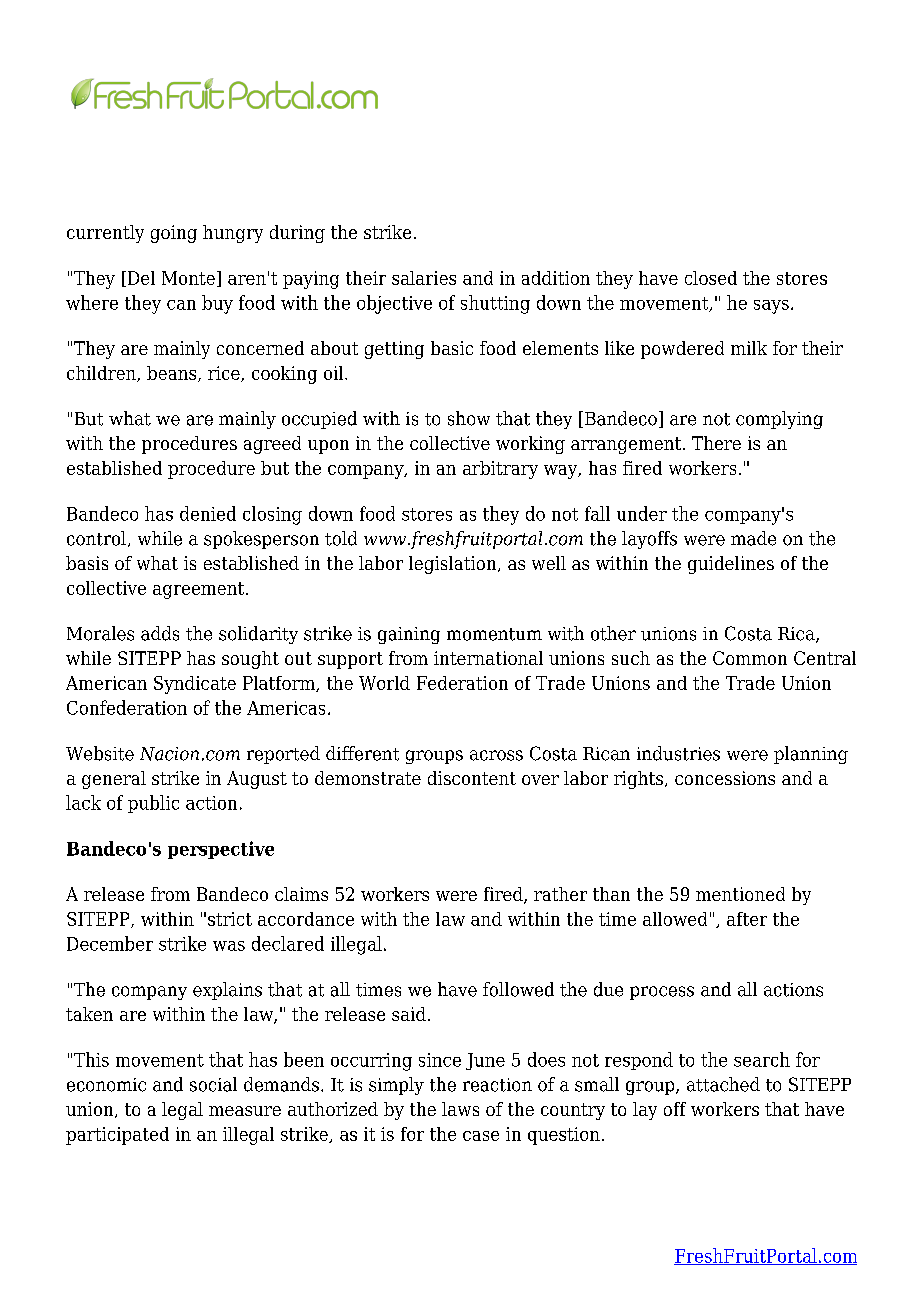 Image resolution: width=924 pixels, height=1308 pixels. I want to click on Common, so click(750, 658).
